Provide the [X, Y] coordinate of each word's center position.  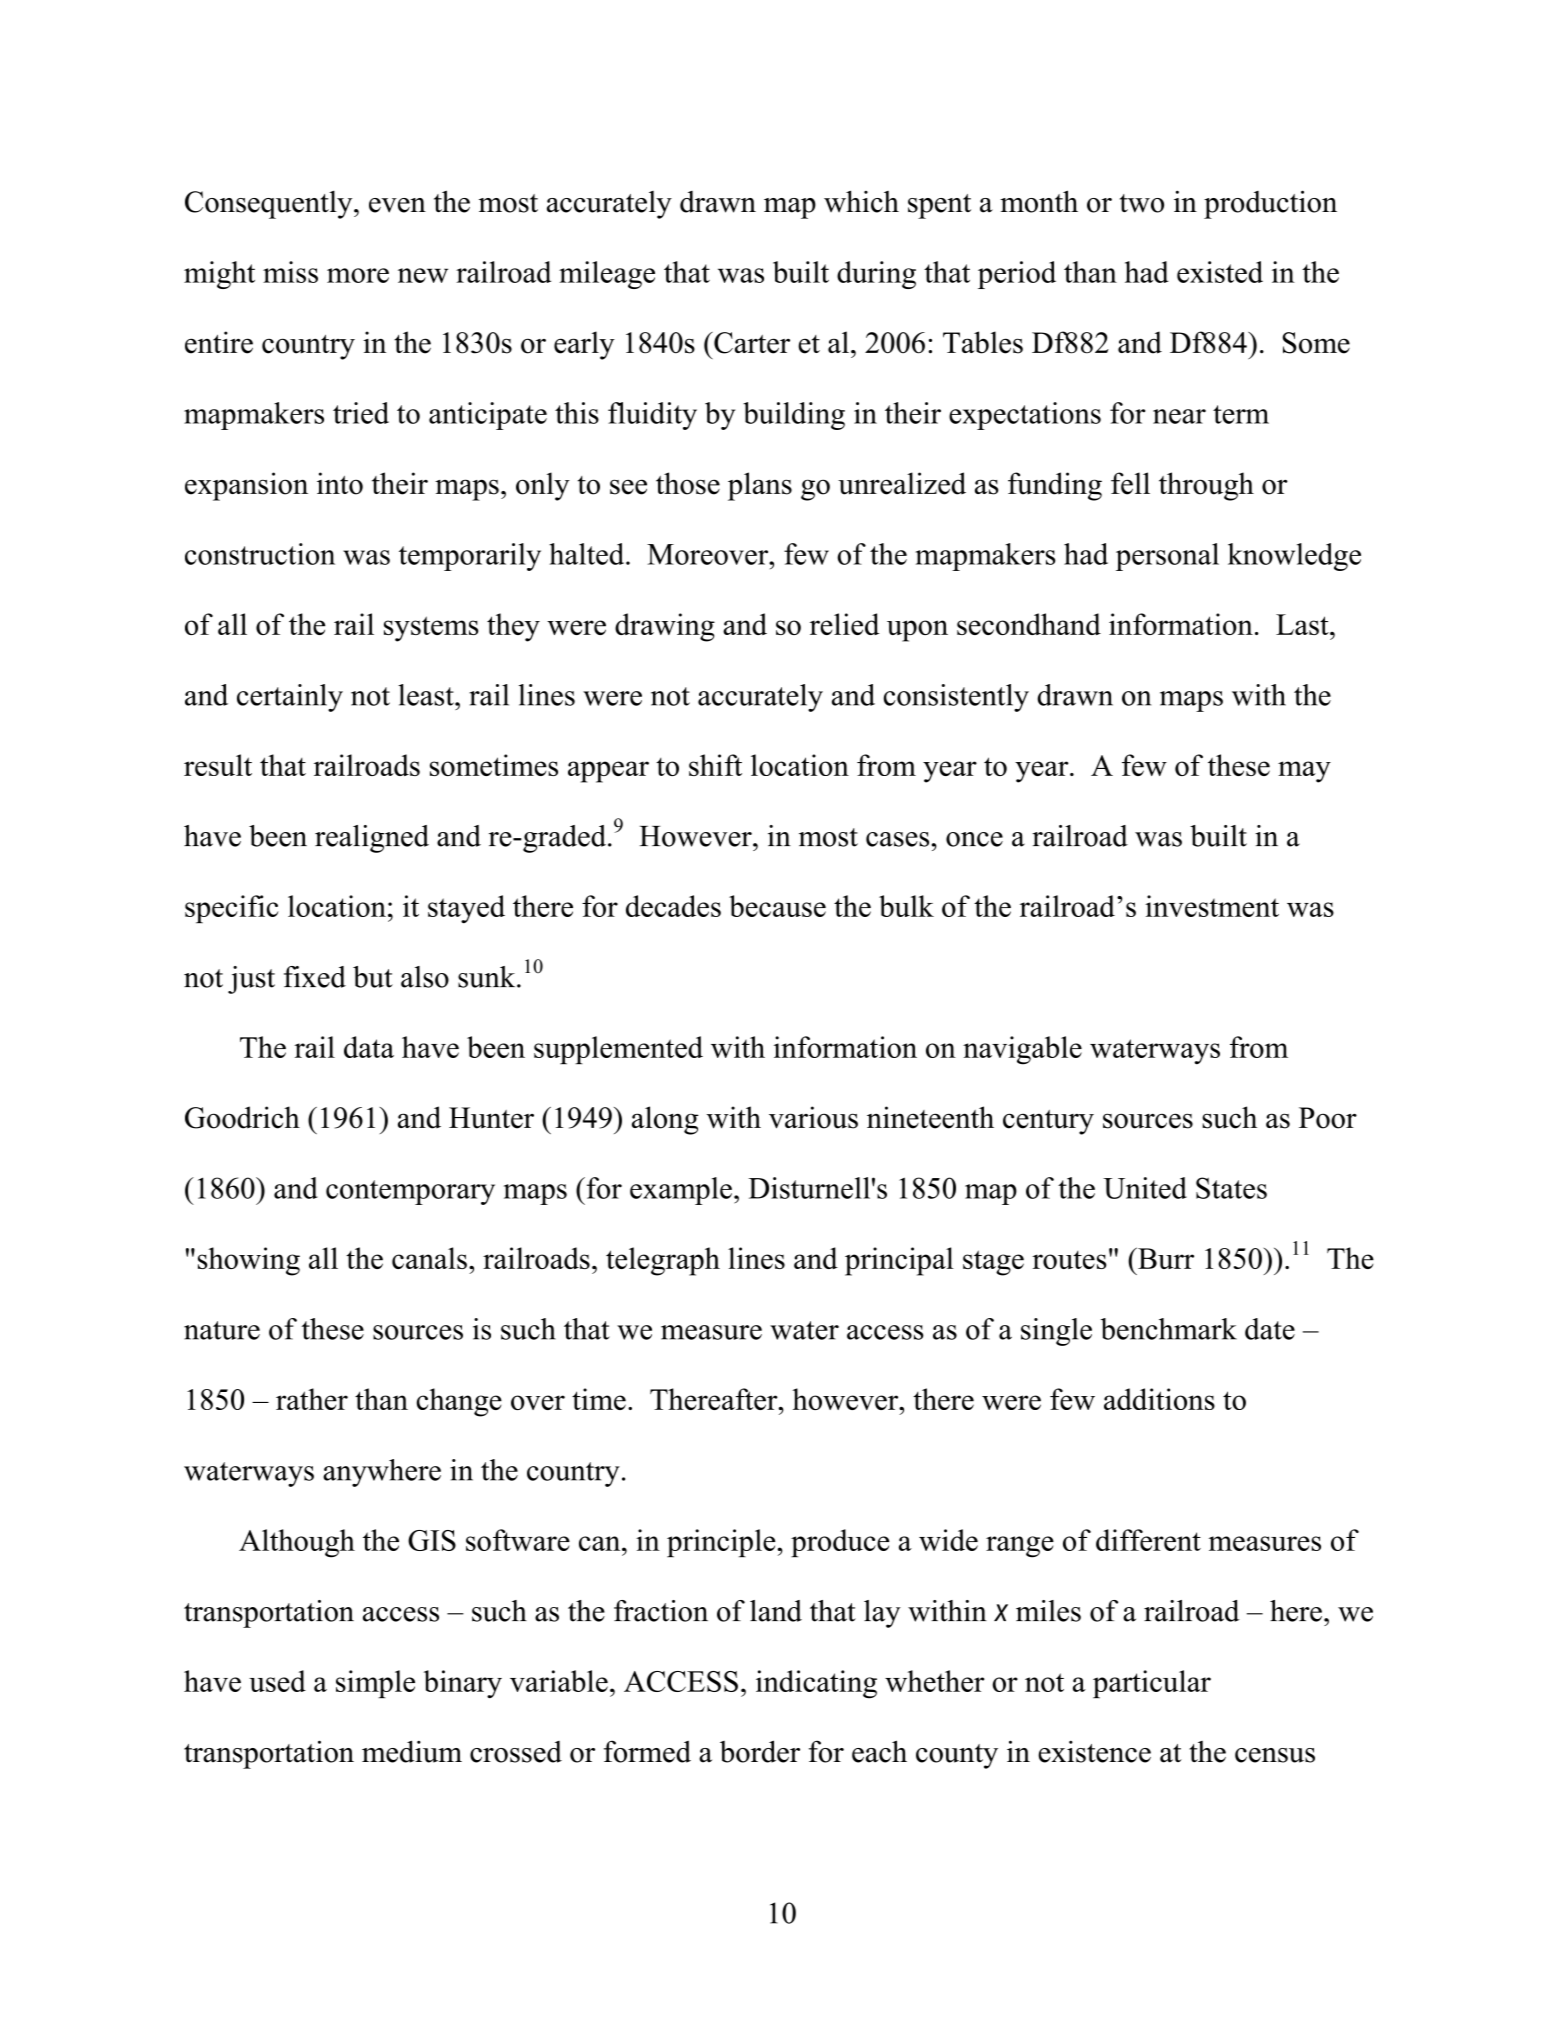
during [876, 275]
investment [1212, 906]
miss [290, 272]
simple [375, 1684]
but [373, 977]
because [777, 906]
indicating [816, 1684]
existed [1220, 272]
